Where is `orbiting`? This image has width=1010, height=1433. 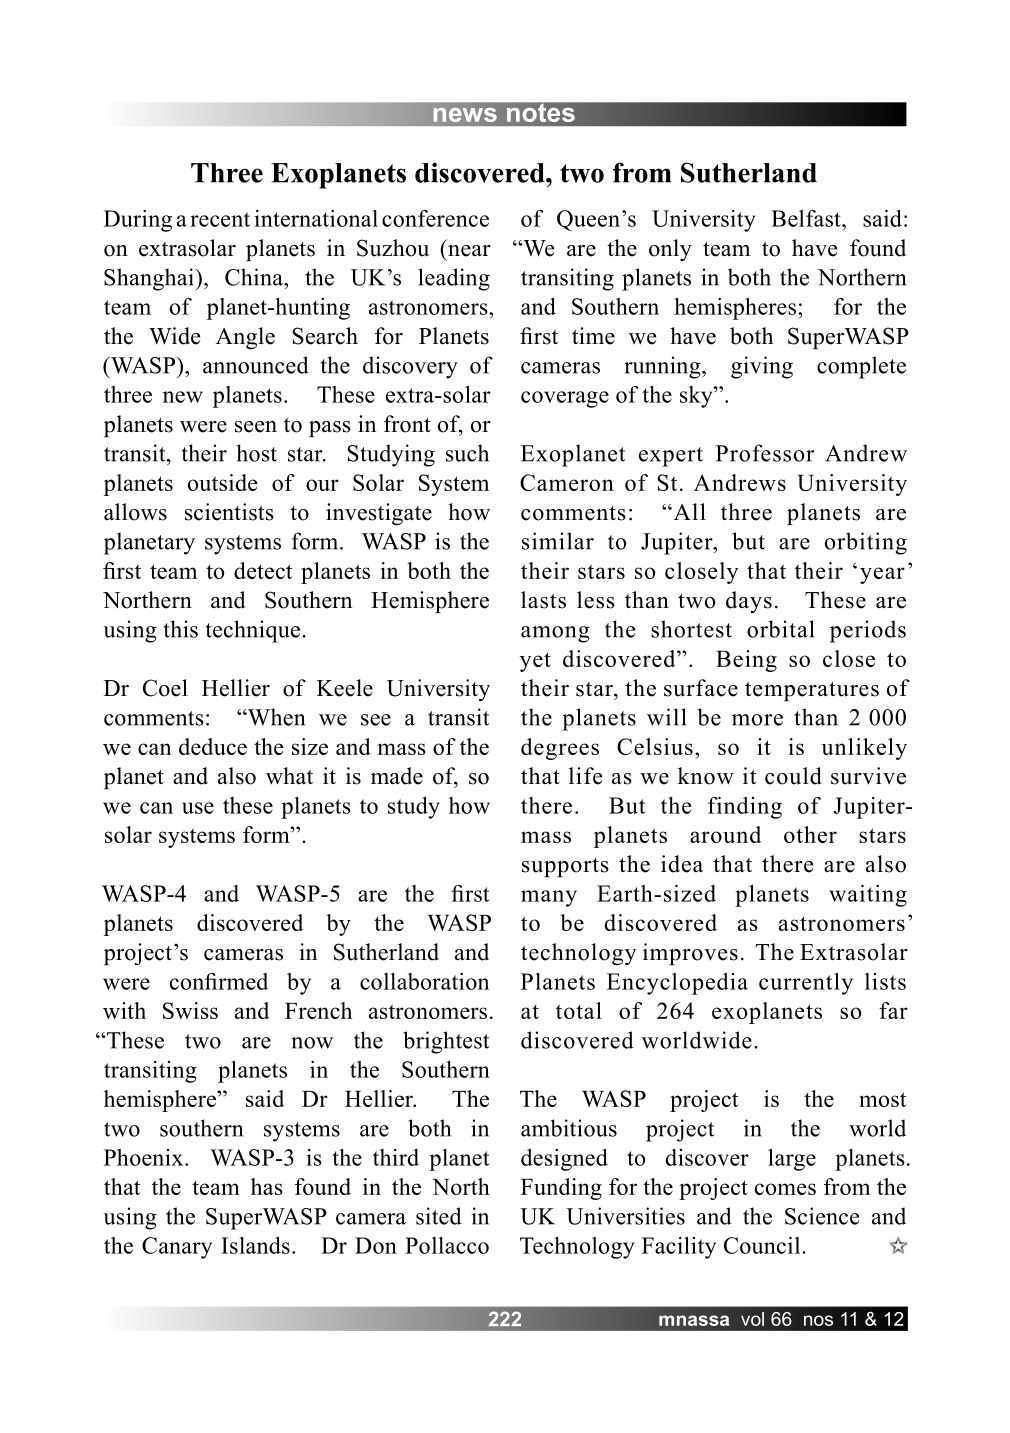 orbiting is located at coordinates (866, 543).
